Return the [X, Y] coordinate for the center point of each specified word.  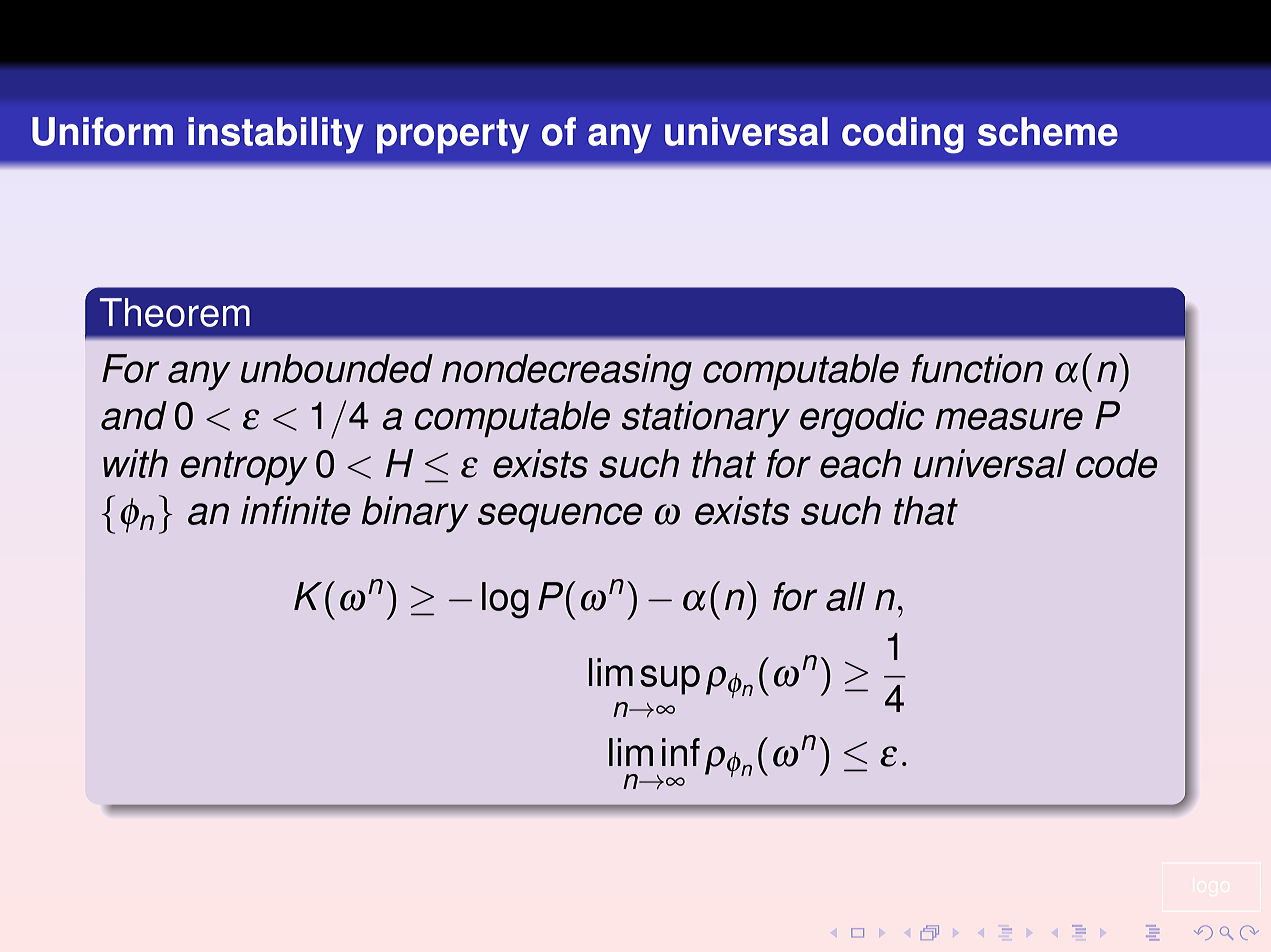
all [846, 596]
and [134, 415]
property [453, 136]
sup [670, 680]
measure [1009, 419]
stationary [706, 419]
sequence [560, 517]
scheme [1048, 131]
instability [276, 135]
